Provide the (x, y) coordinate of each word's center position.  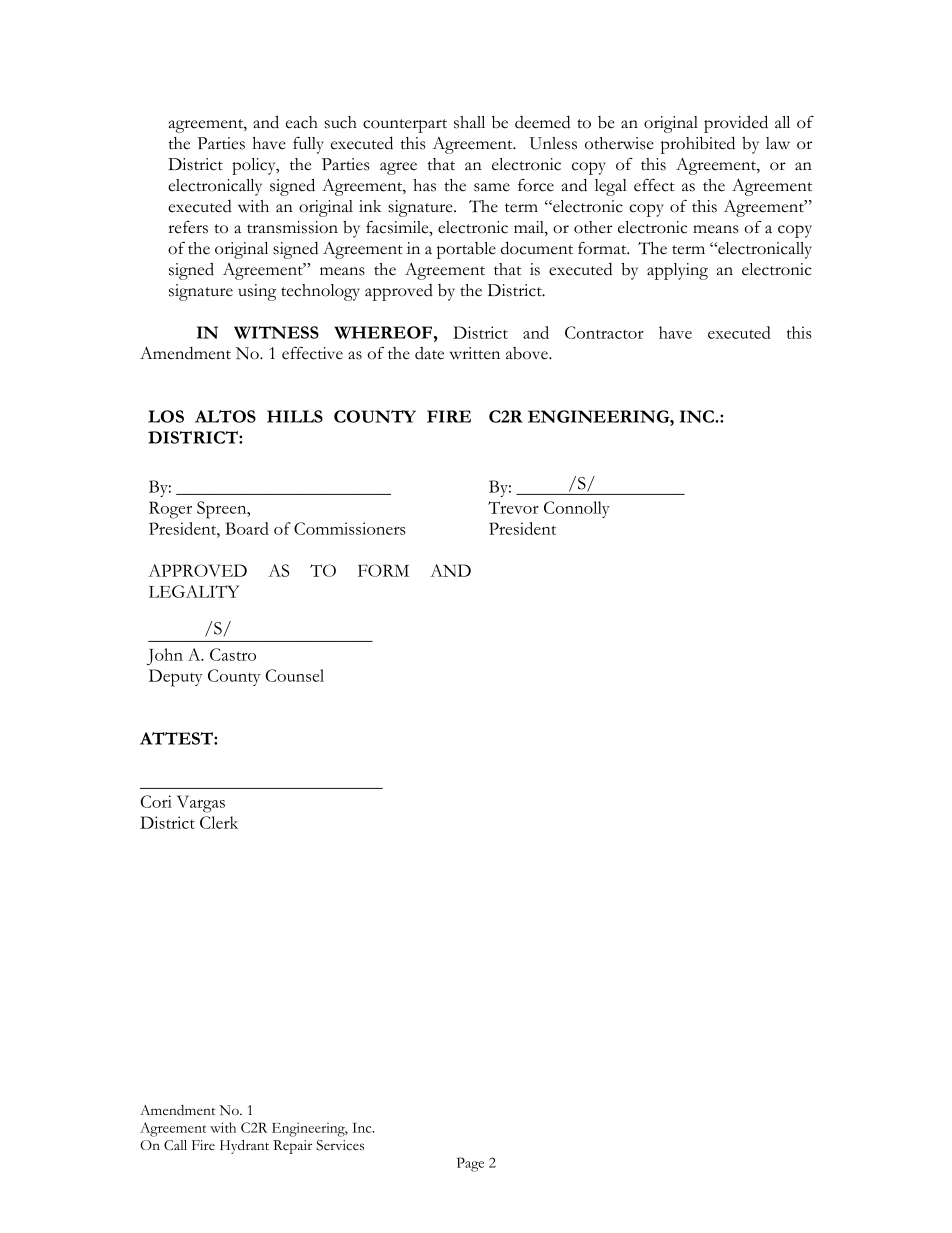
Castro (233, 654)
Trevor (513, 507)
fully (308, 145)
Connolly (577, 509)
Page (470, 1164)
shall (469, 122)
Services (340, 1145)
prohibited (698, 145)
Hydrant (244, 1147)
